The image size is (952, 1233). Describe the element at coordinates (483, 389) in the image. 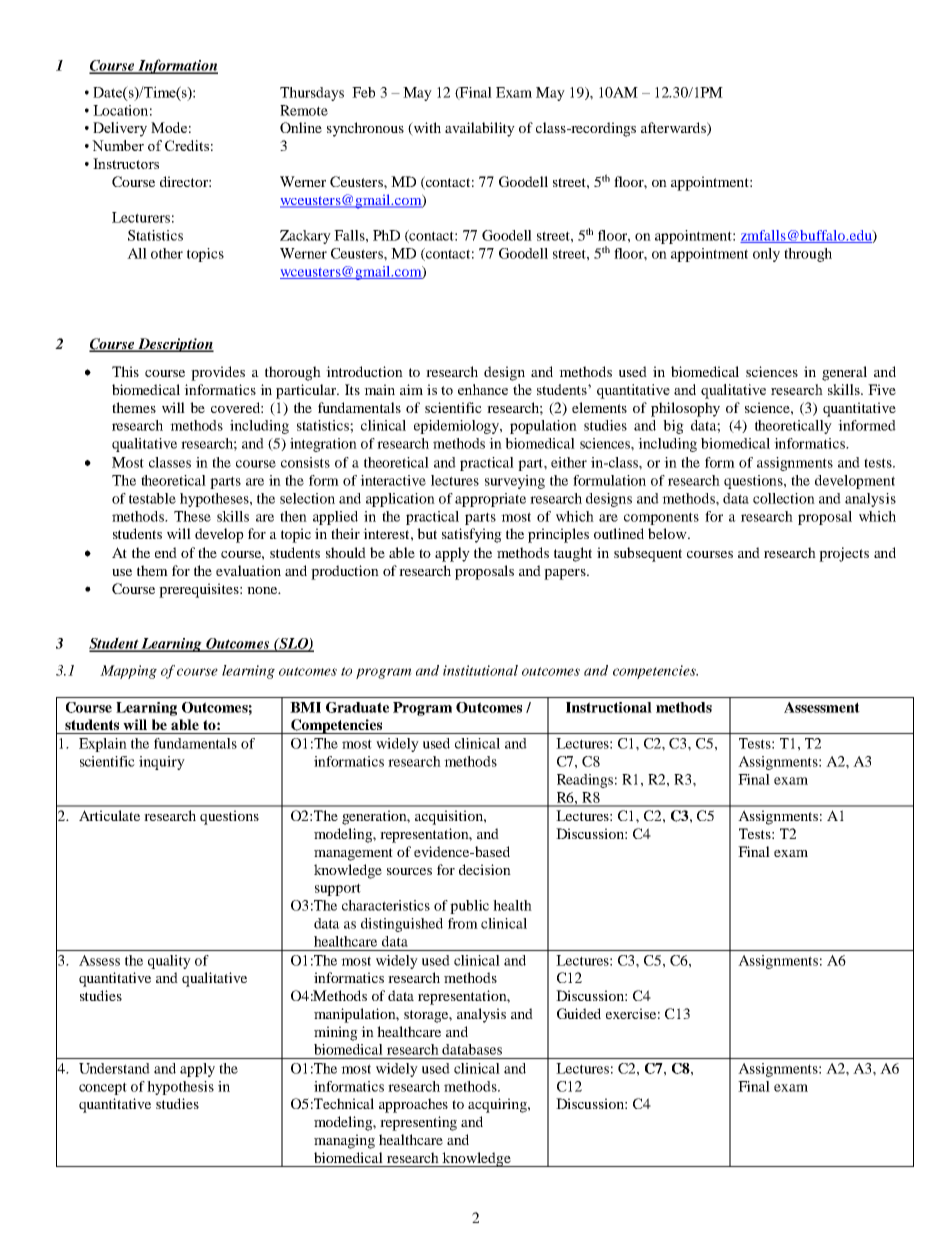

I see `enhance` at that location.
